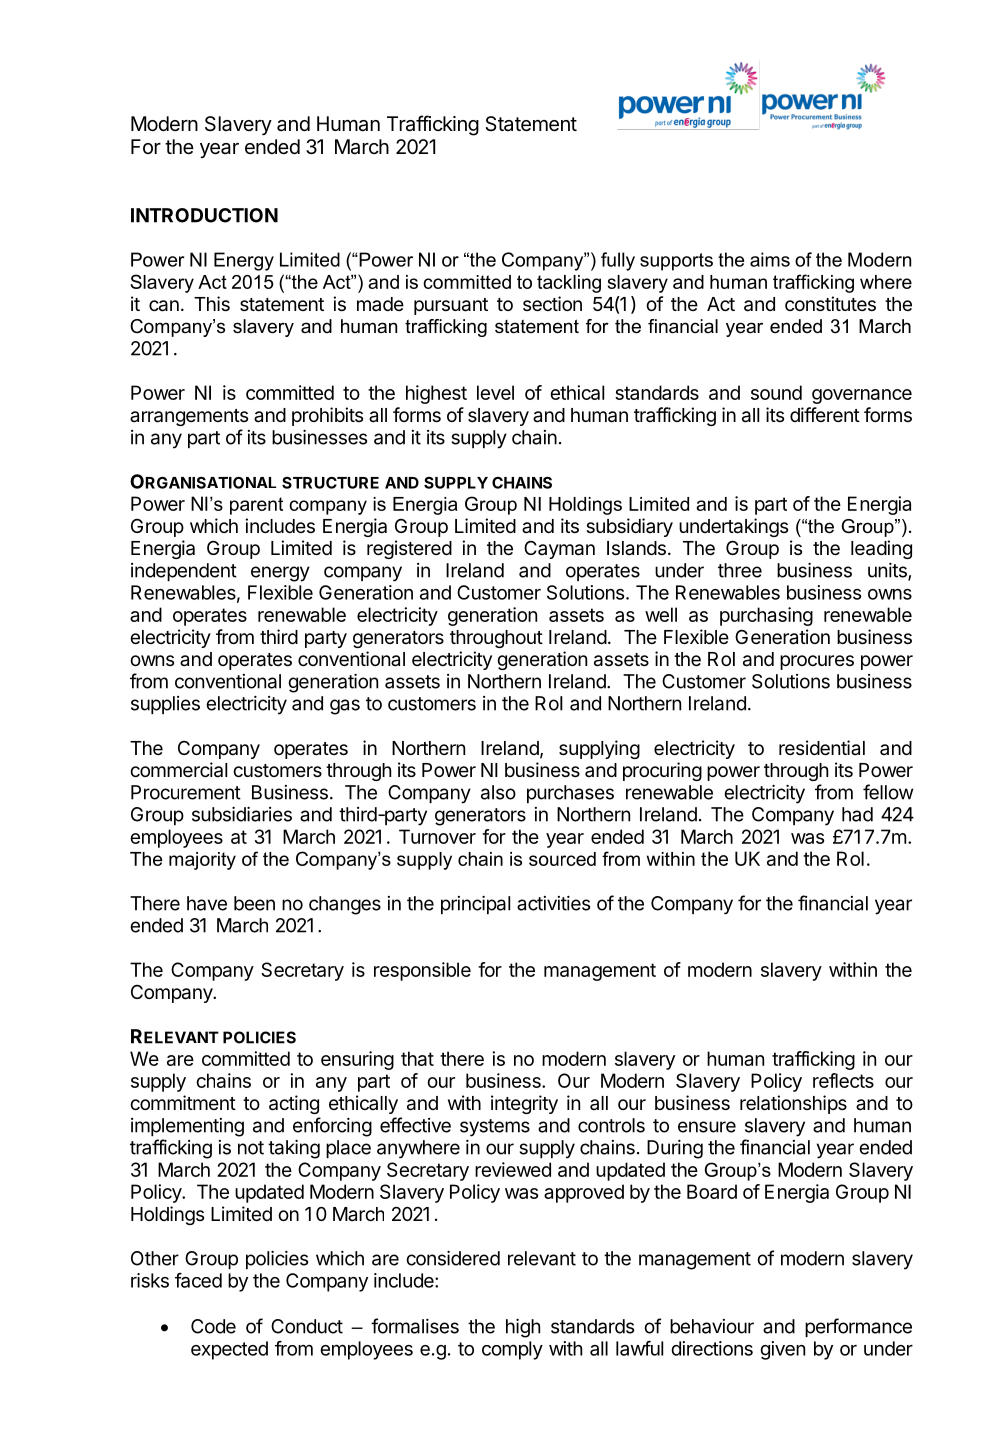 The height and width of the screenshot is (1455, 999). I want to click on Code, so click(213, 1326).
